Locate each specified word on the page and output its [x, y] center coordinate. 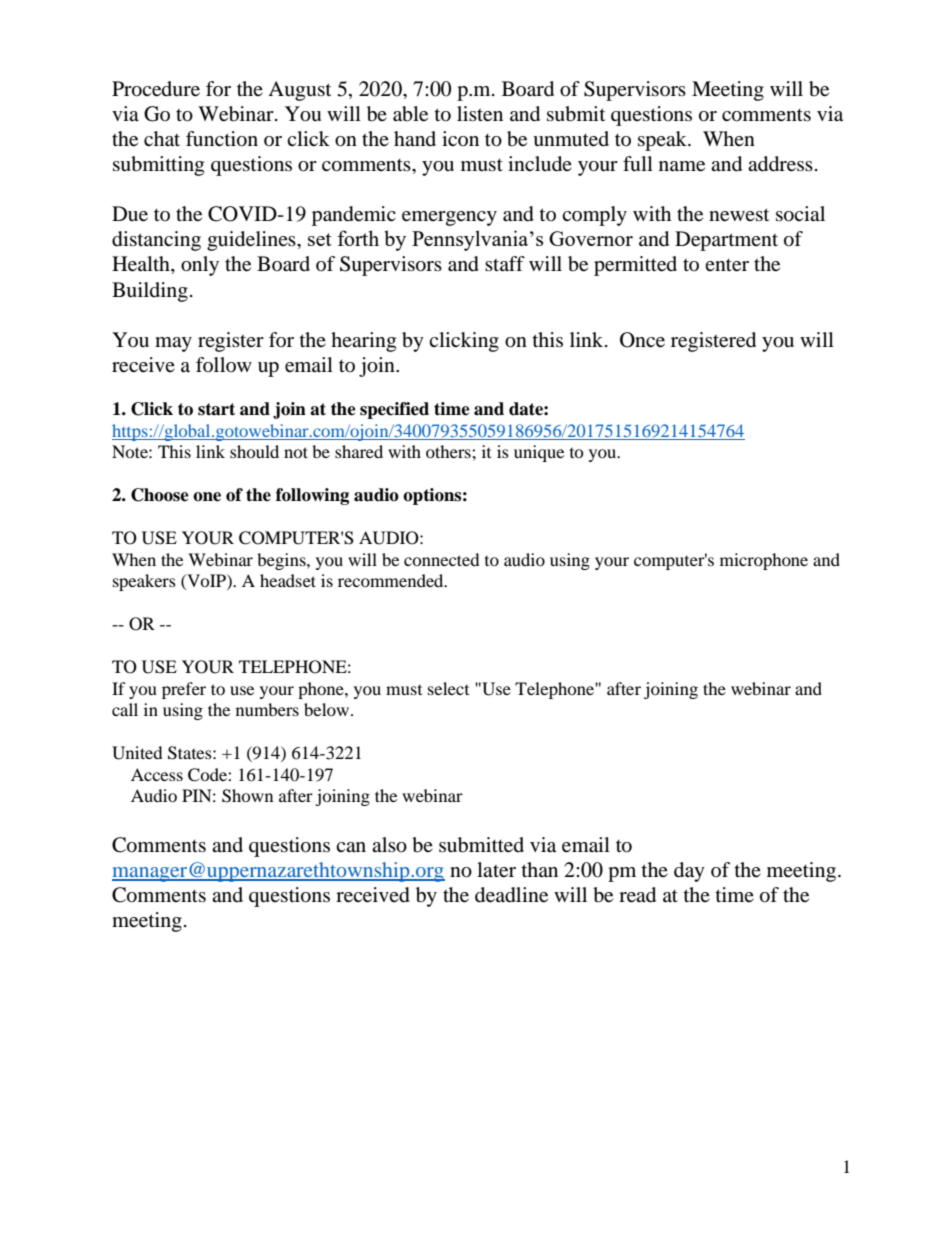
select [448, 688]
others [449, 451]
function [222, 139]
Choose [160, 495]
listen [480, 114]
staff [505, 263]
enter [727, 265]
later [496, 870]
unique [539, 453]
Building [150, 292]
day [689, 872]
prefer [184, 690]
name [682, 166]
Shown [247, 796]
